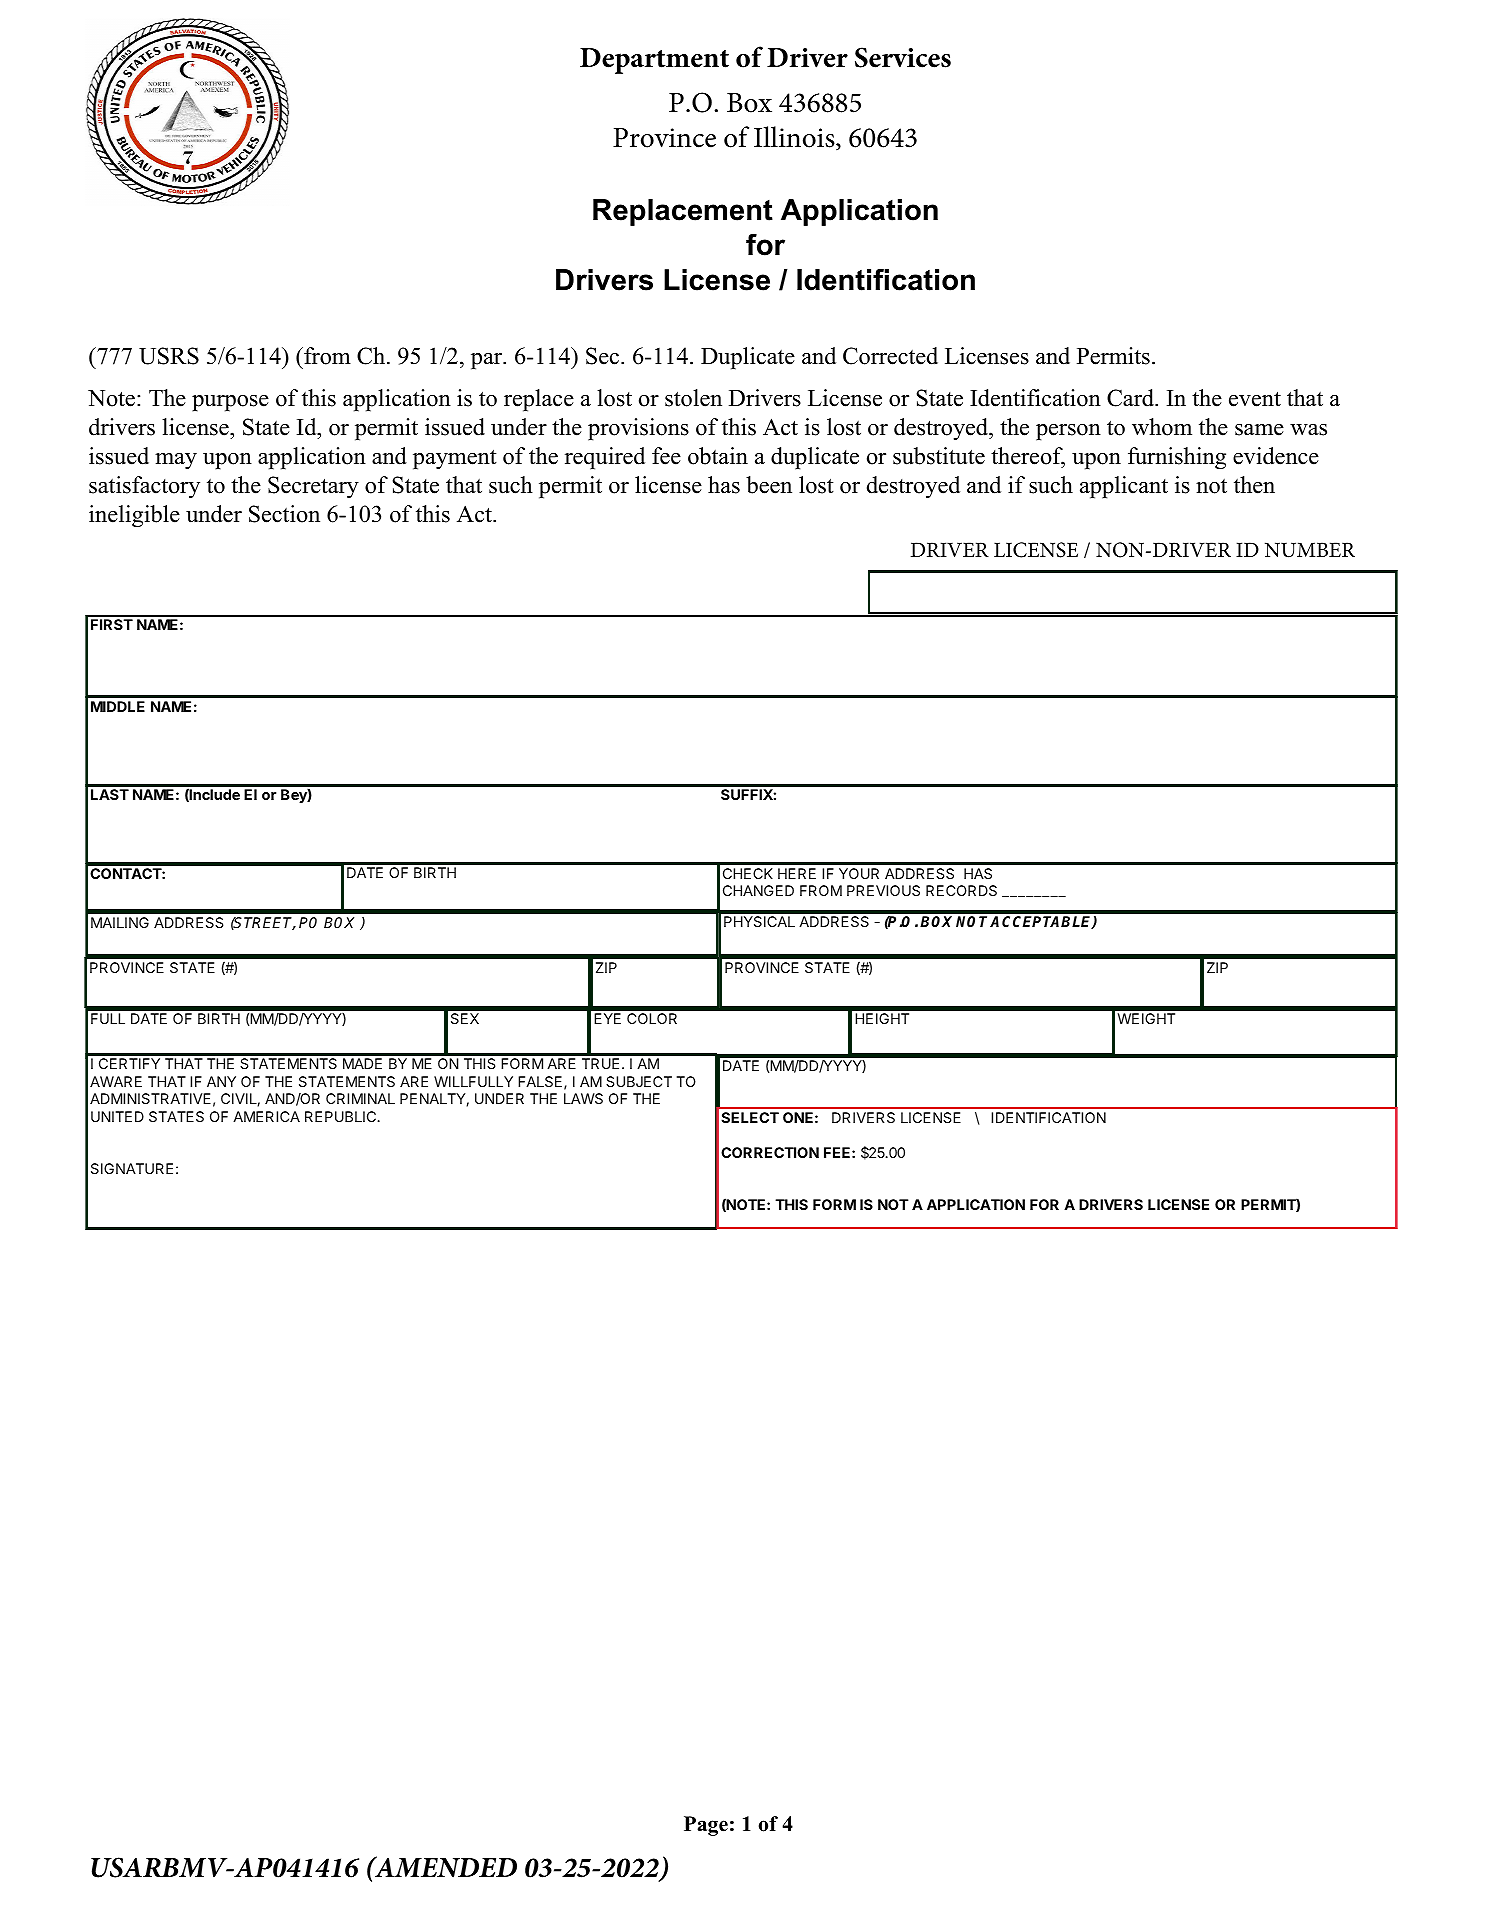  I want to click on purpose, so click(230, 403).
